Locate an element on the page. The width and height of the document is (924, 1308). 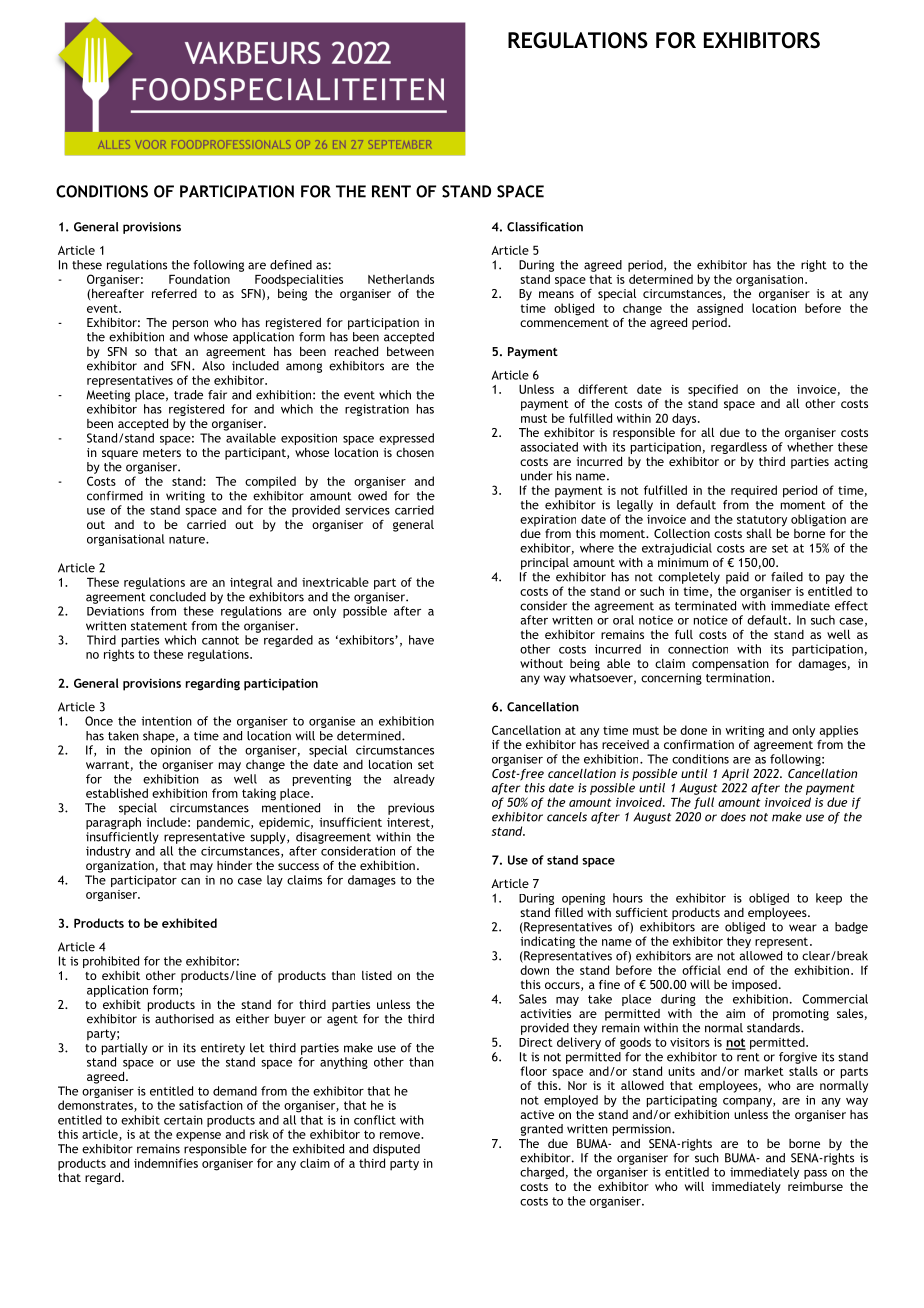
pass is located at coordinates (815, 1174).
